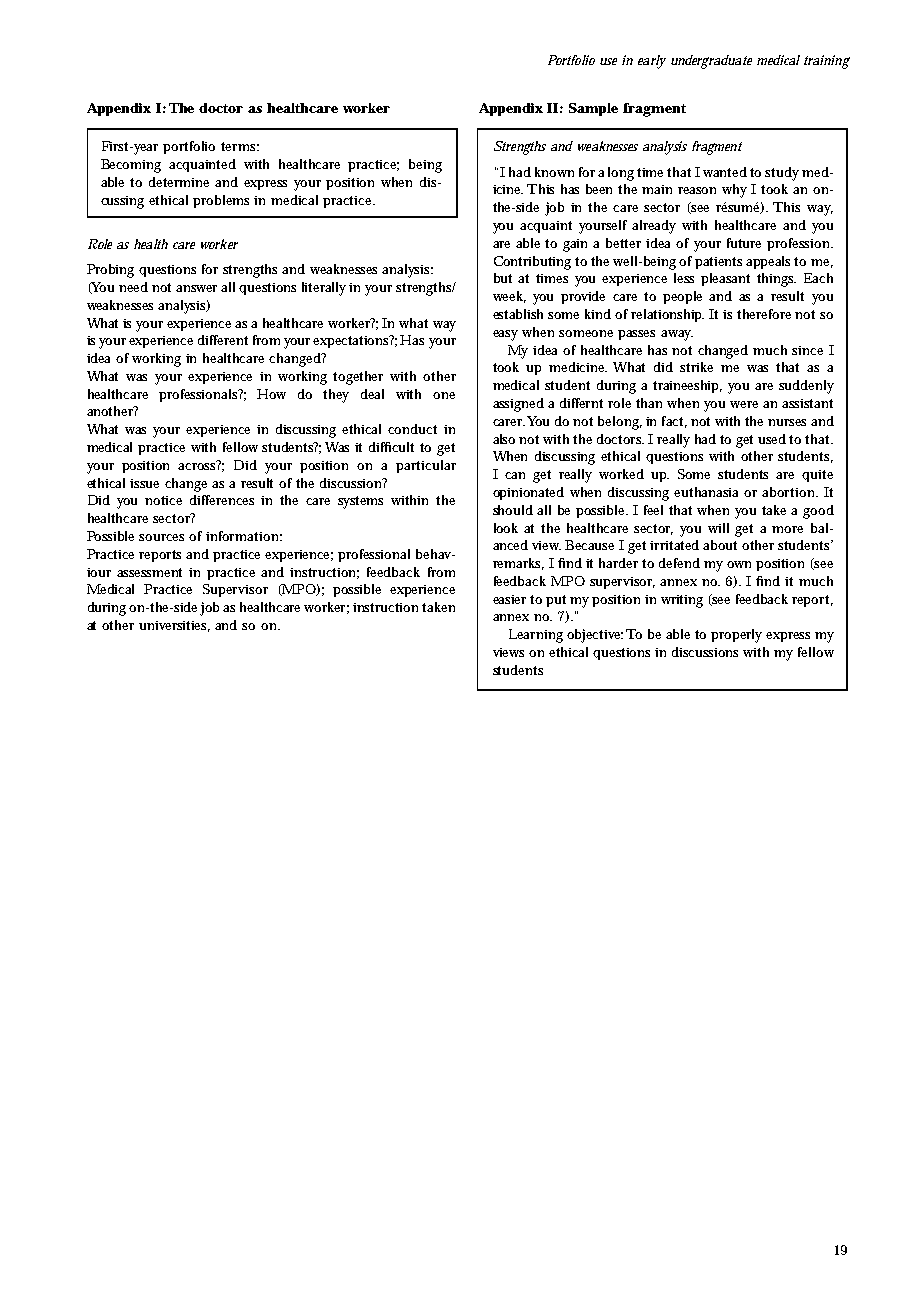 The image size is (924, 1308). I want to click on different, so click(223, 340).
